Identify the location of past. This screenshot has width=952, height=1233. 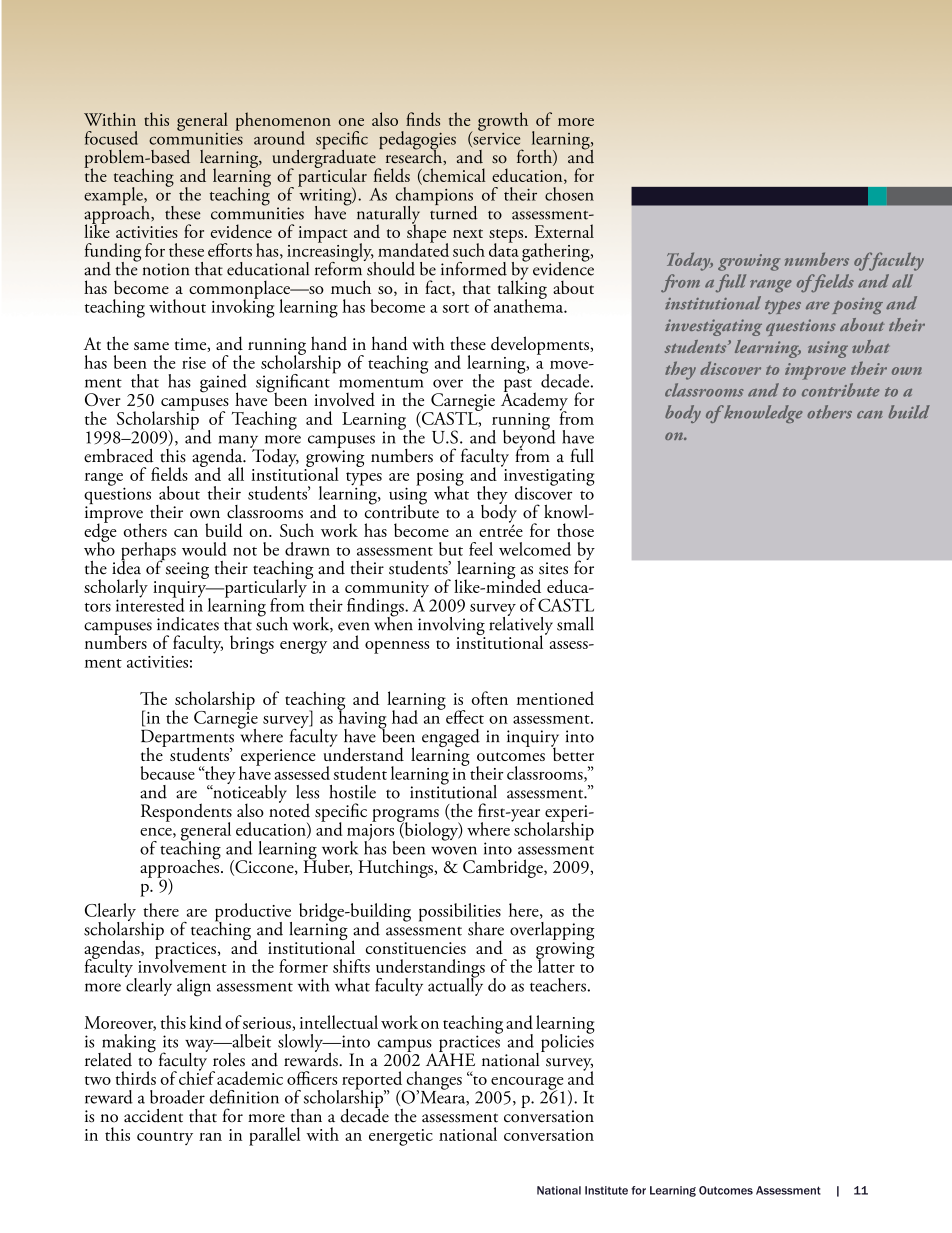
(519, 387).
